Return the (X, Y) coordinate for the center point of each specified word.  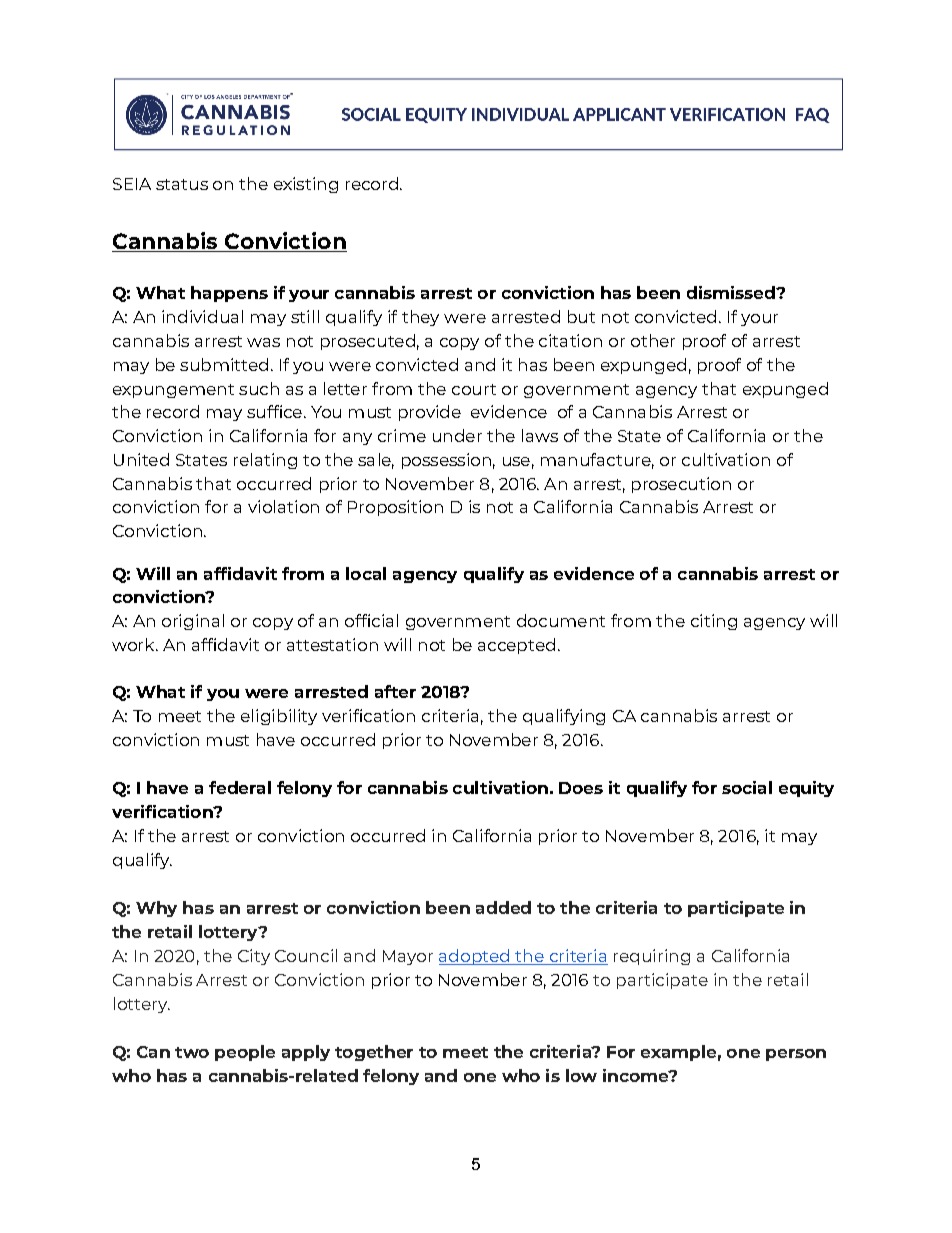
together (374, 1053)
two (192, 1052)
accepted (516, 646)
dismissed (732, 292)
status (182, 184)
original (193, 622)
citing (714, 622)
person (796, 1055)
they (420, 318)
